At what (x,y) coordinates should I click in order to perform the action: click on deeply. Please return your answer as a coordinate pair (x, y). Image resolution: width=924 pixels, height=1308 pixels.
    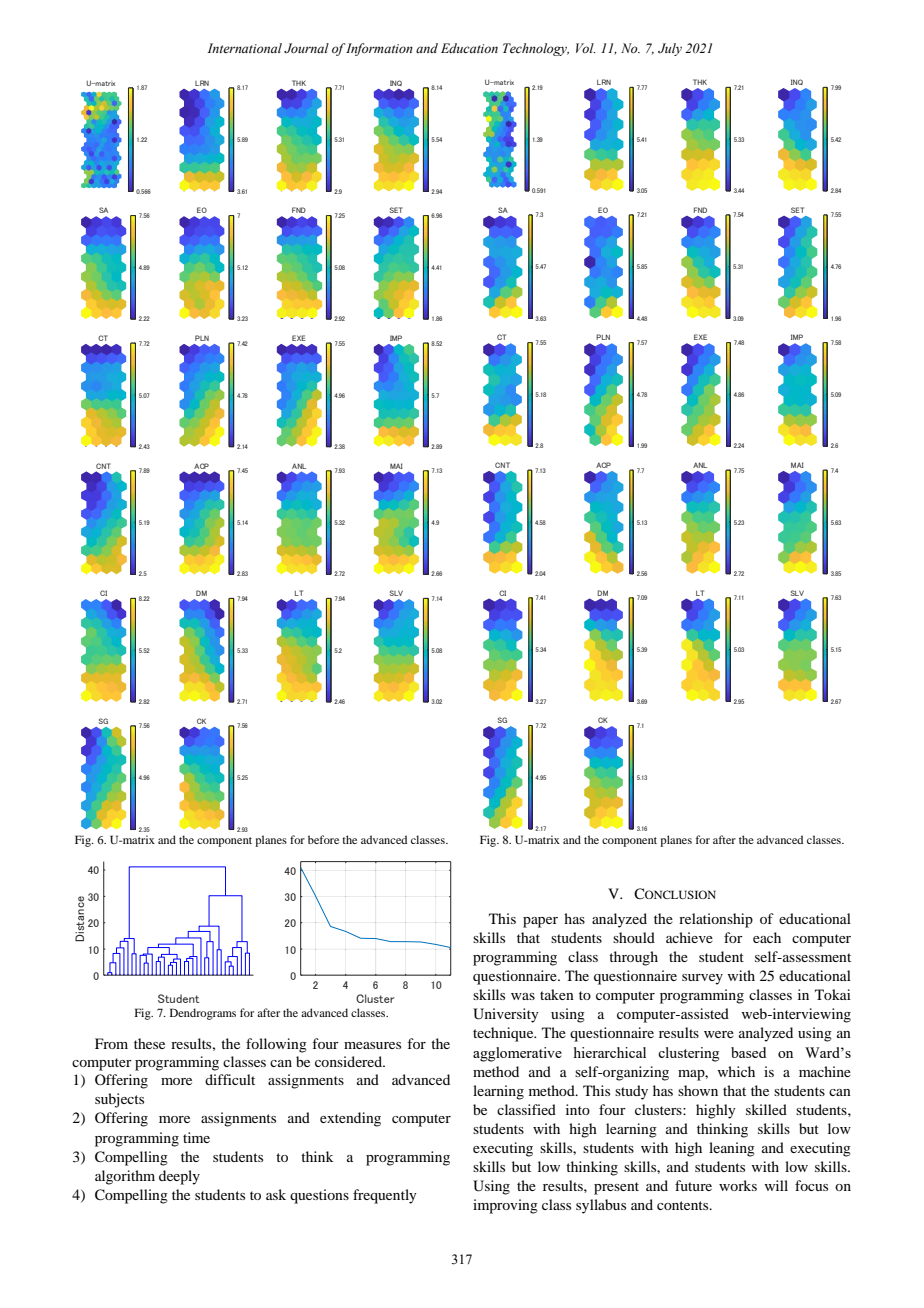
    Looking at the image, I should click on (179, 1177).
